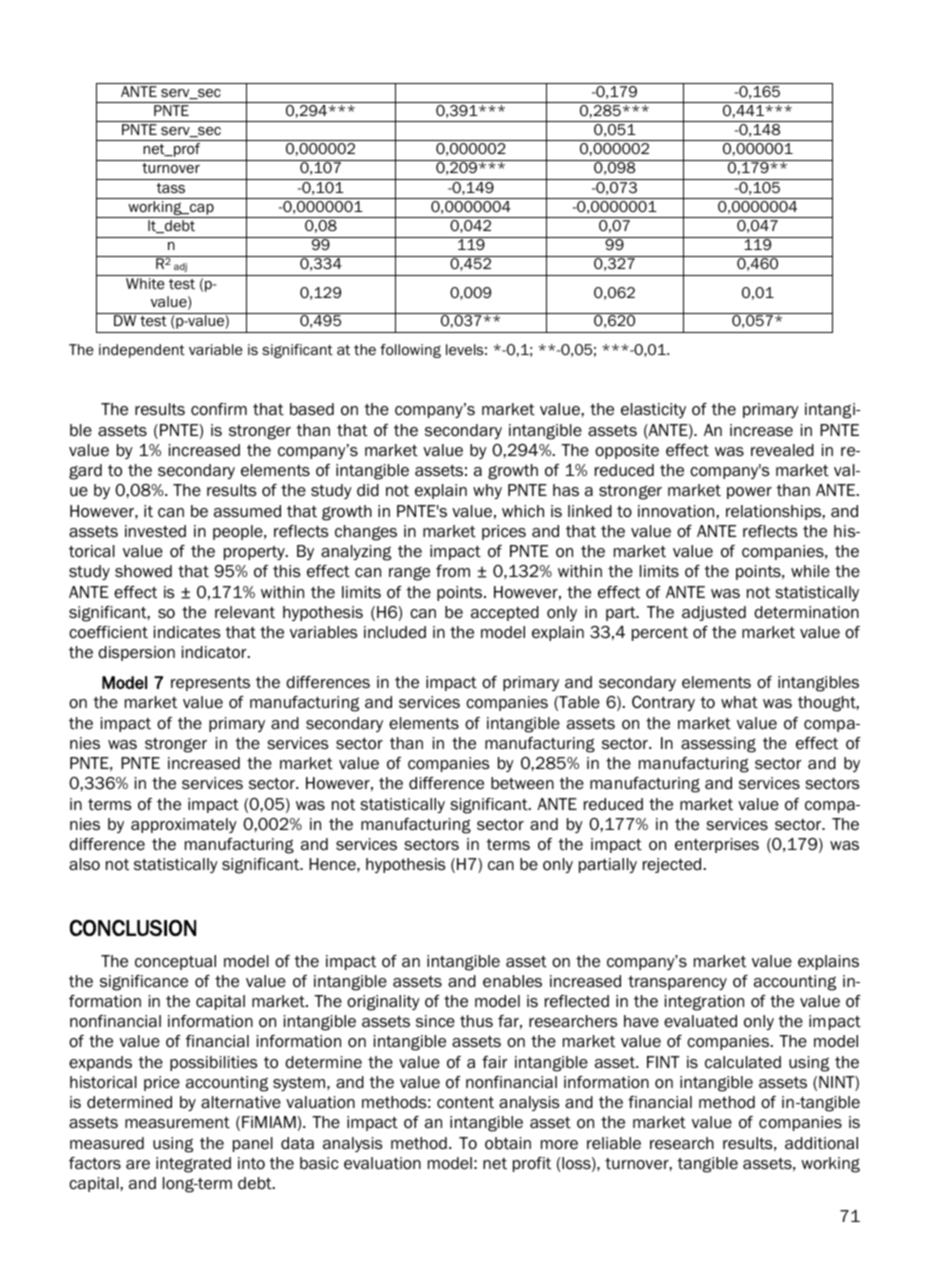 This screenshot has width=929, height=1288. What do you see at coordinates (410, 351) in the screenshot?
I see `following` at bounding box center [410, 351].
